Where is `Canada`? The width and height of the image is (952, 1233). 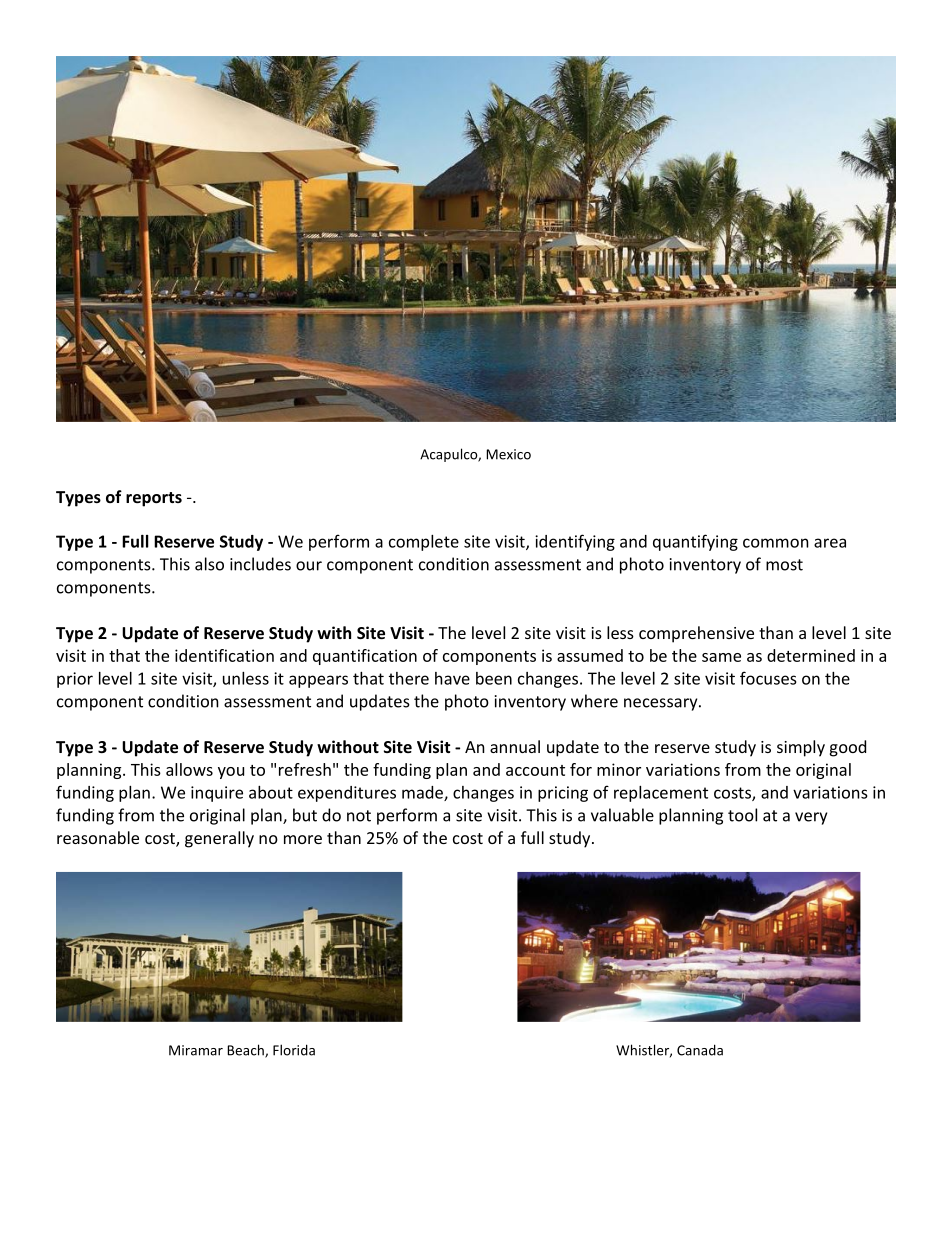
Canada is located at coordinates (700, 1050).
